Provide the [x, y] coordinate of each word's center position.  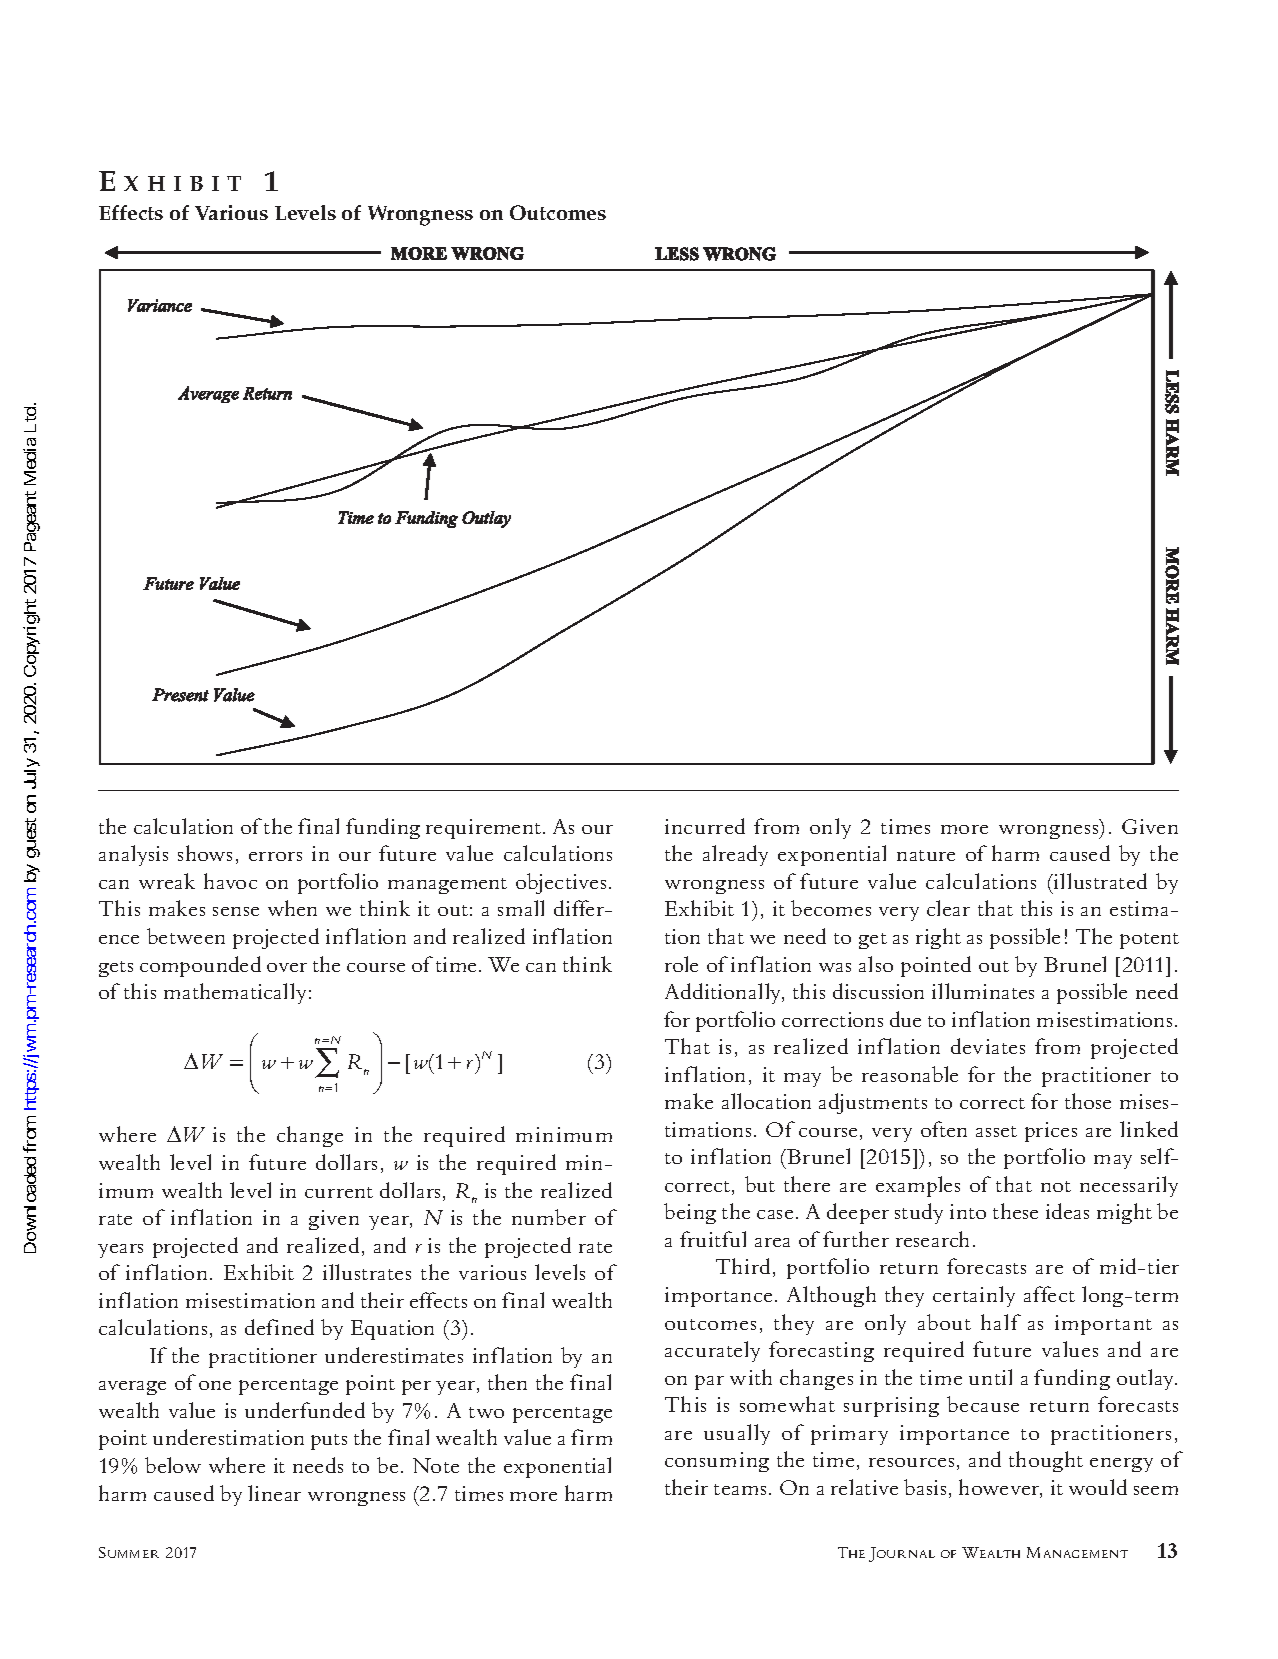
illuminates [983, 991]
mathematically [235, 993]
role [681, 964]
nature [926, 855]
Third [745, 1267]
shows [205, 853]
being [690, 1213]
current [339, 1192]
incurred [705, 826]
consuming [717, 1462]
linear [274, 1493]
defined [279, 1327]
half [1001, 1322]
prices [1051, 1132]
